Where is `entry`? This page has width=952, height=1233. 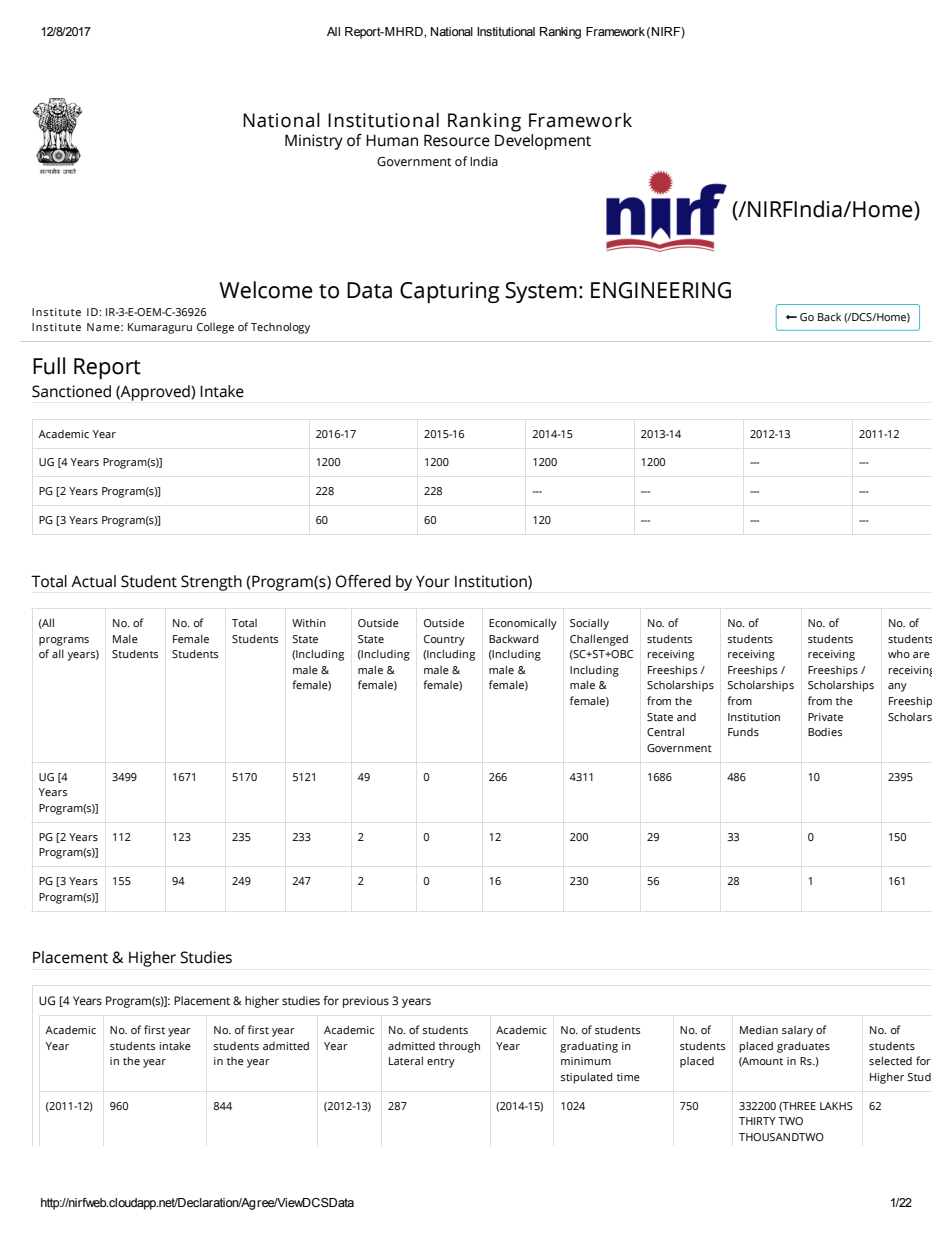
entry is located at coordinates (441, 1063).
